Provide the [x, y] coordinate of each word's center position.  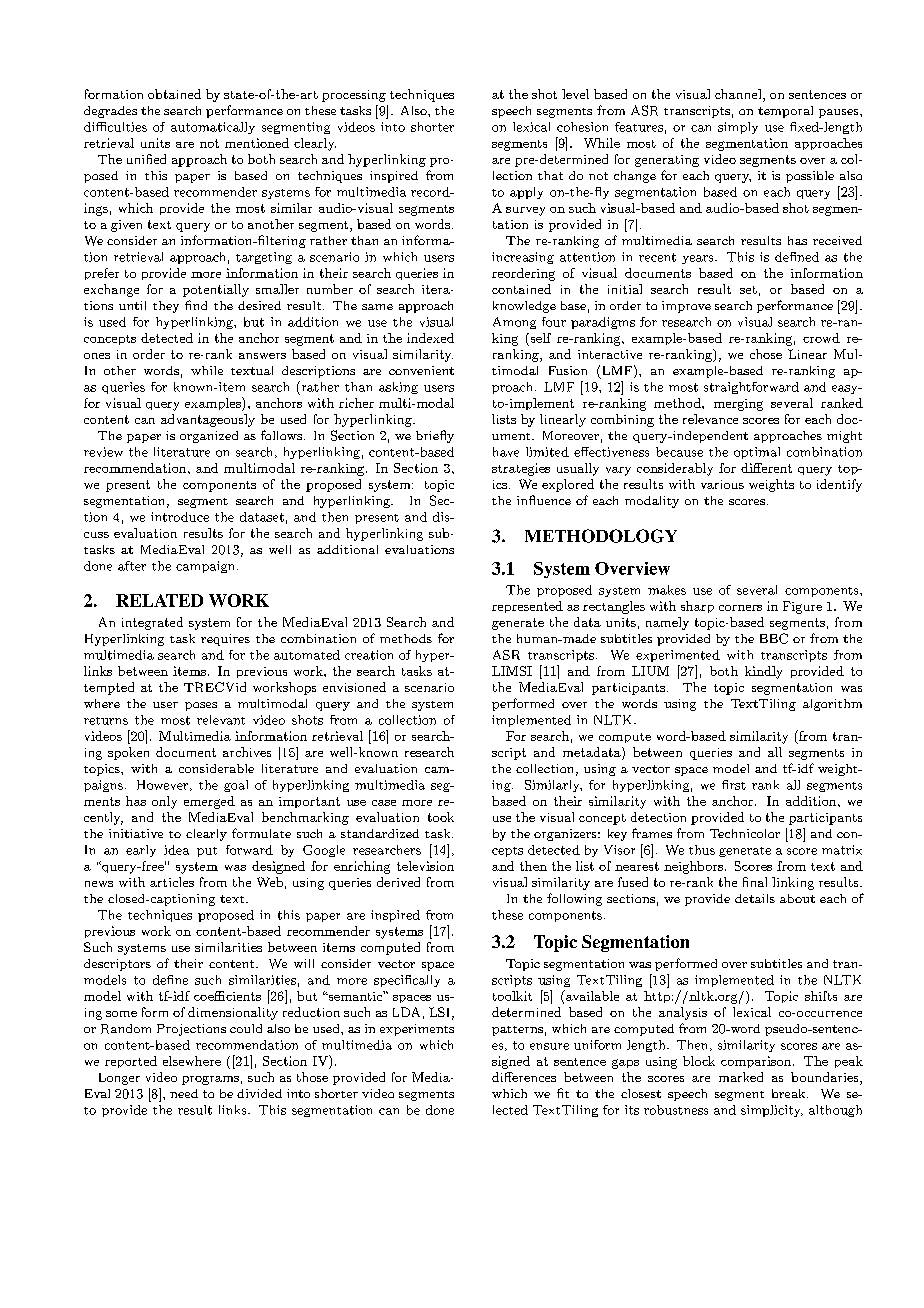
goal [236, 786]
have [506, 452]
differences [524, 1077]
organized [209, 437]
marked [741, 1077]
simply [738, 128]
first [734, 785]
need [184, 1093]
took [441, 817]
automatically [213, 128]
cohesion [582, 127]
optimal [757, 453]
